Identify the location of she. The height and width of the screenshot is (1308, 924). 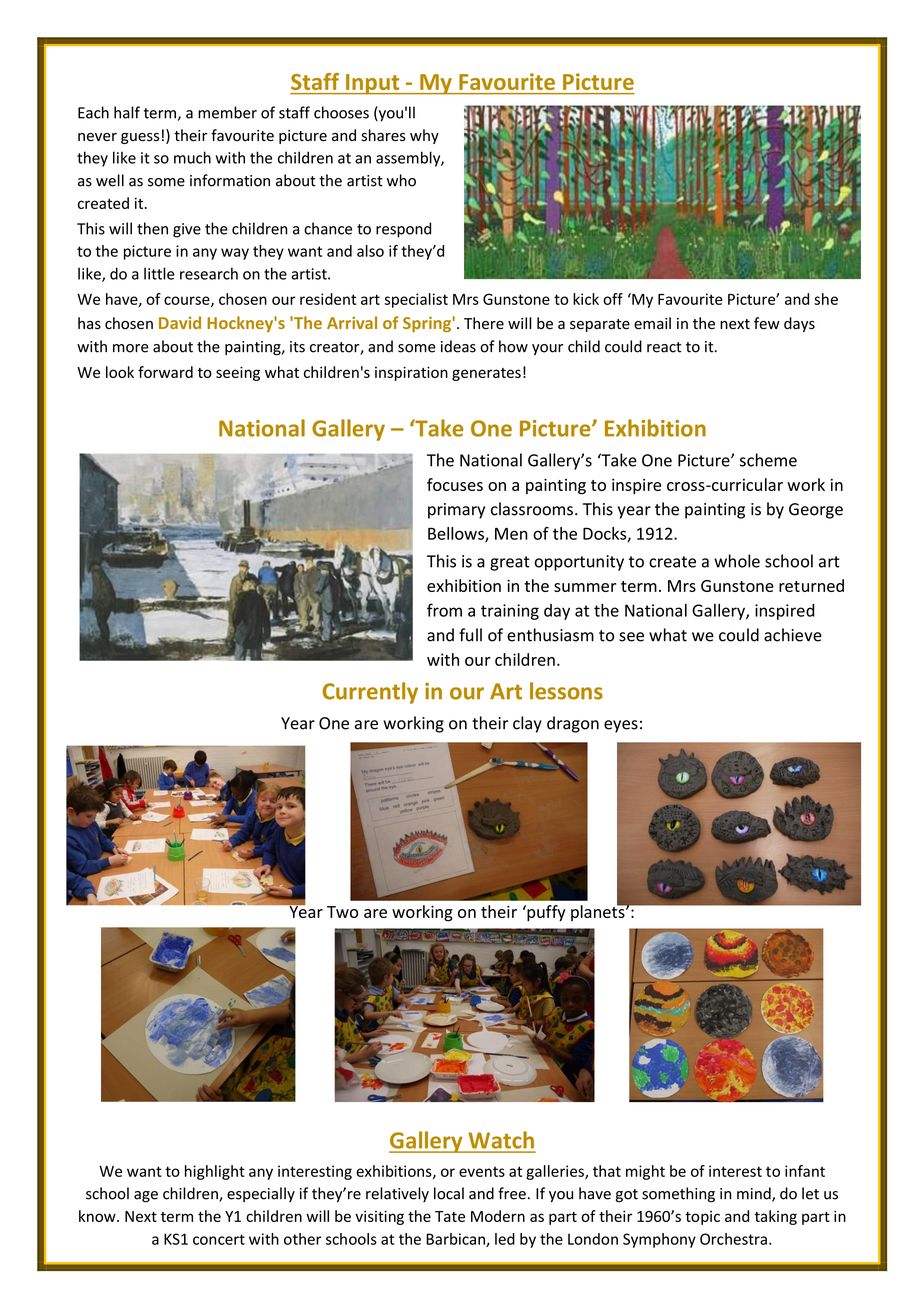
(826, 299).
